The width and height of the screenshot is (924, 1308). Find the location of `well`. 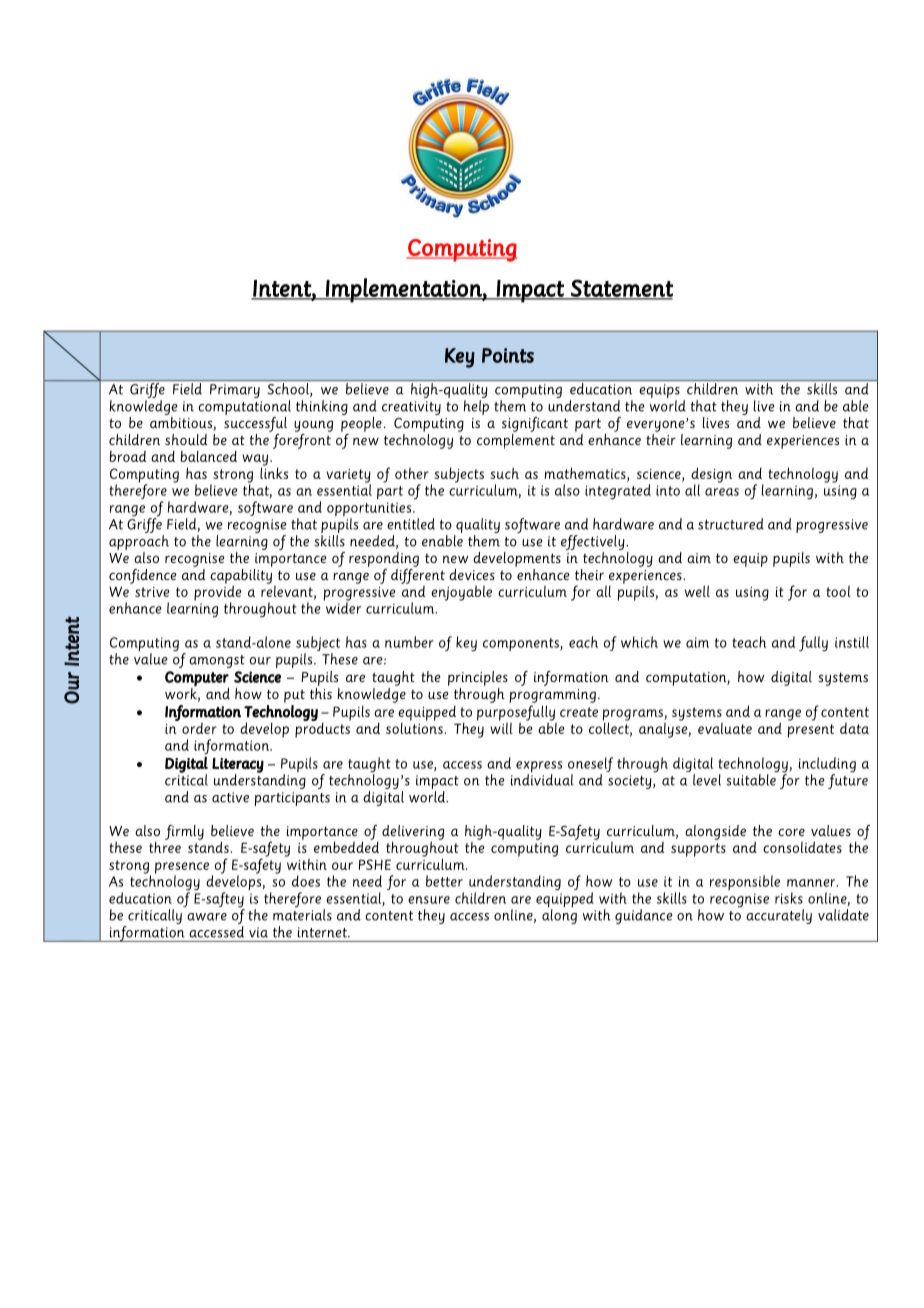

well is located at coordinates (697, 591).
